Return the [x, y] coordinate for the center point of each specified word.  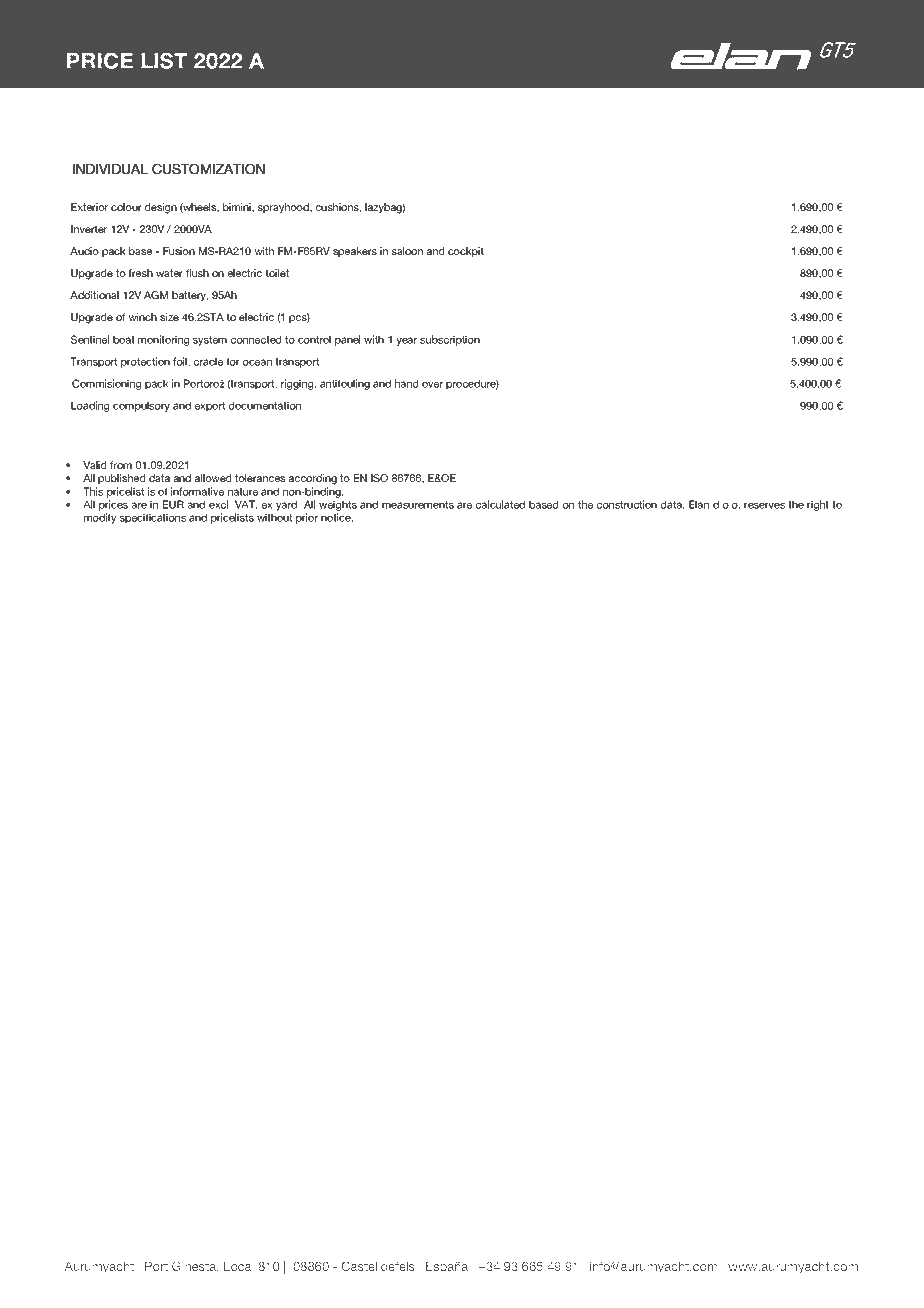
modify [100, 518]
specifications [153, 518]
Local [239, 1266]
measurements [418, 505]
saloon [407, 251]
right [818, 505]
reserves [764, 505]
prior [307, 518]
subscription [450, 340]
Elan [699, 504]
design [161, 208]
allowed [213, 478]
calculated [500, 504]
